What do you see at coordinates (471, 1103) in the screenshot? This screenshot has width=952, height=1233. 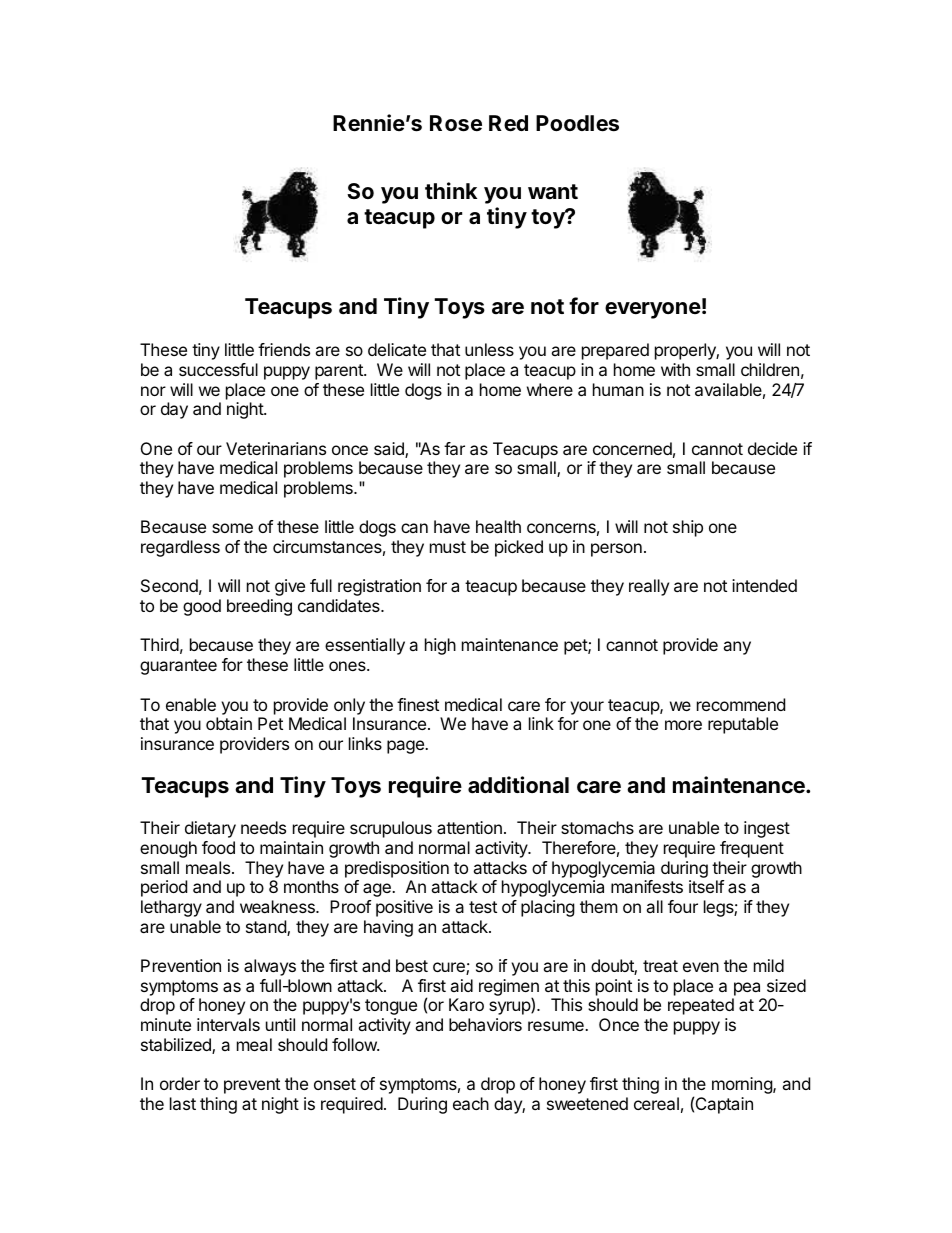 I see `each` at bounding box center [471, 1103].
